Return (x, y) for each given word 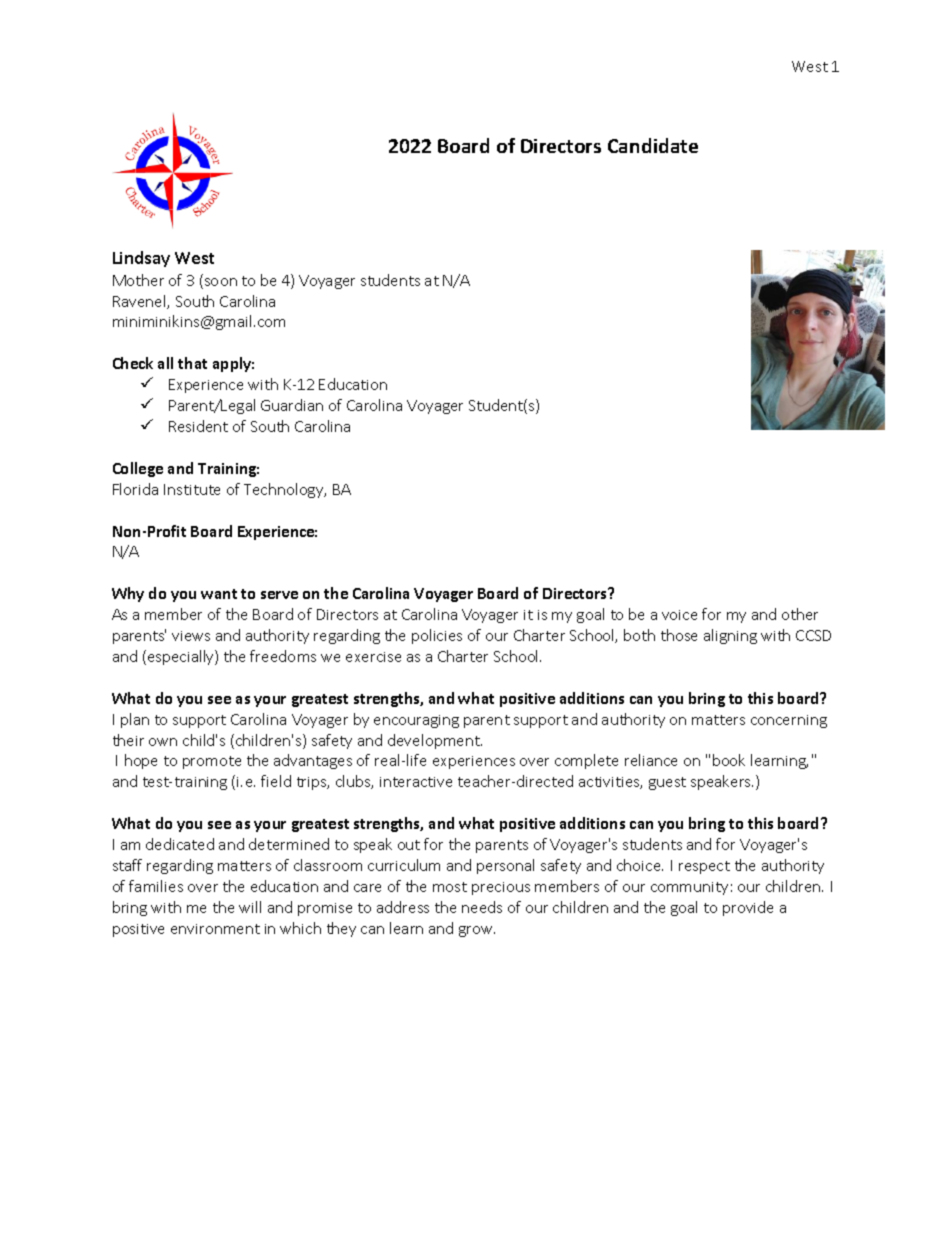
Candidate (653, 145)
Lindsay (141, 259)
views (191, 636)
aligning (730, 636)
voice (679, 615)
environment (215, 929)
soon (219, 283)
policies (437, 636)
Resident (198, 426)
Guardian (292, 405)
